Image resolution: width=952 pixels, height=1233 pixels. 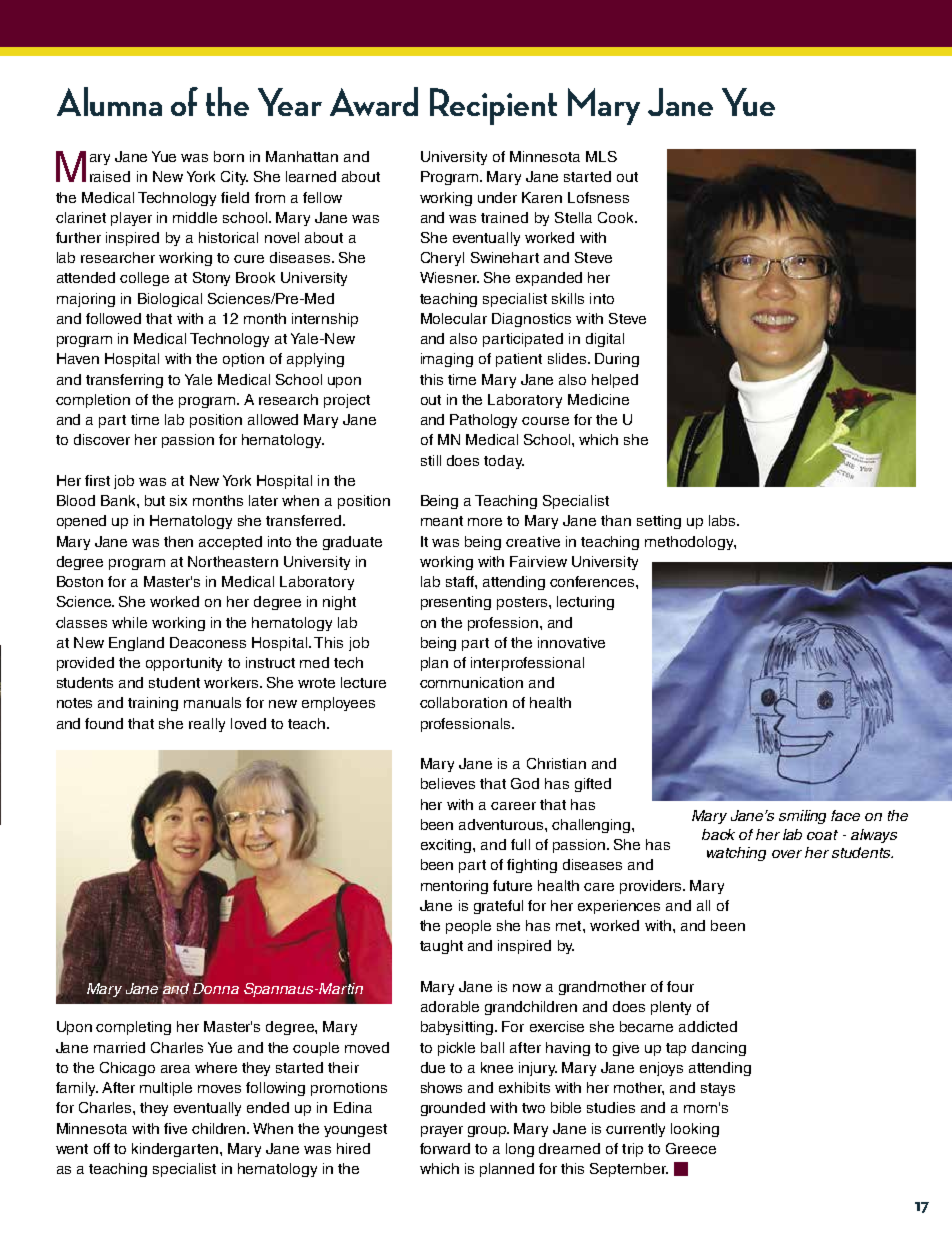 I want to click on Recipient, so click(x=493, y=106).
